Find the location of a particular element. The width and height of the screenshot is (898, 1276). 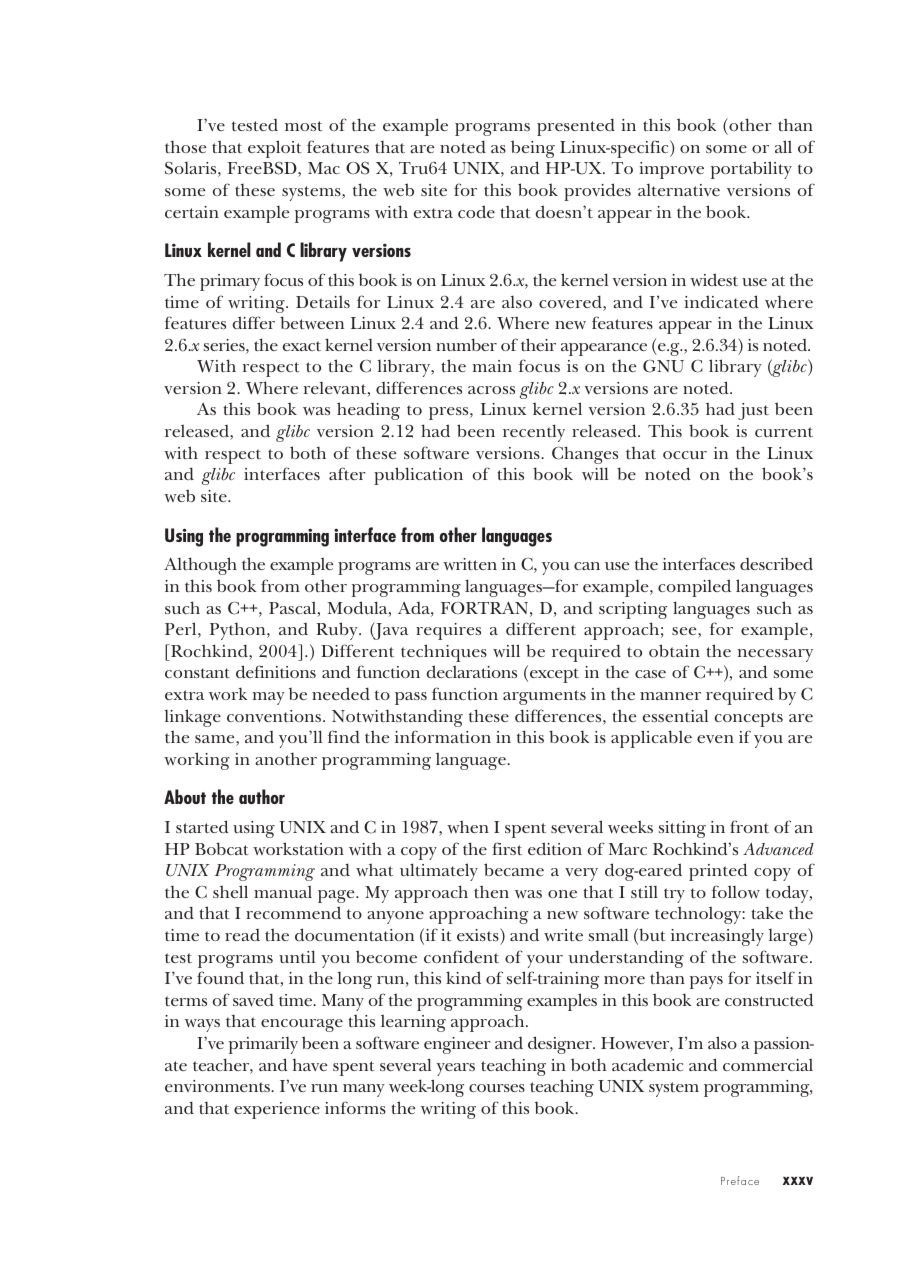

across is located at coordinates (491, 390).
